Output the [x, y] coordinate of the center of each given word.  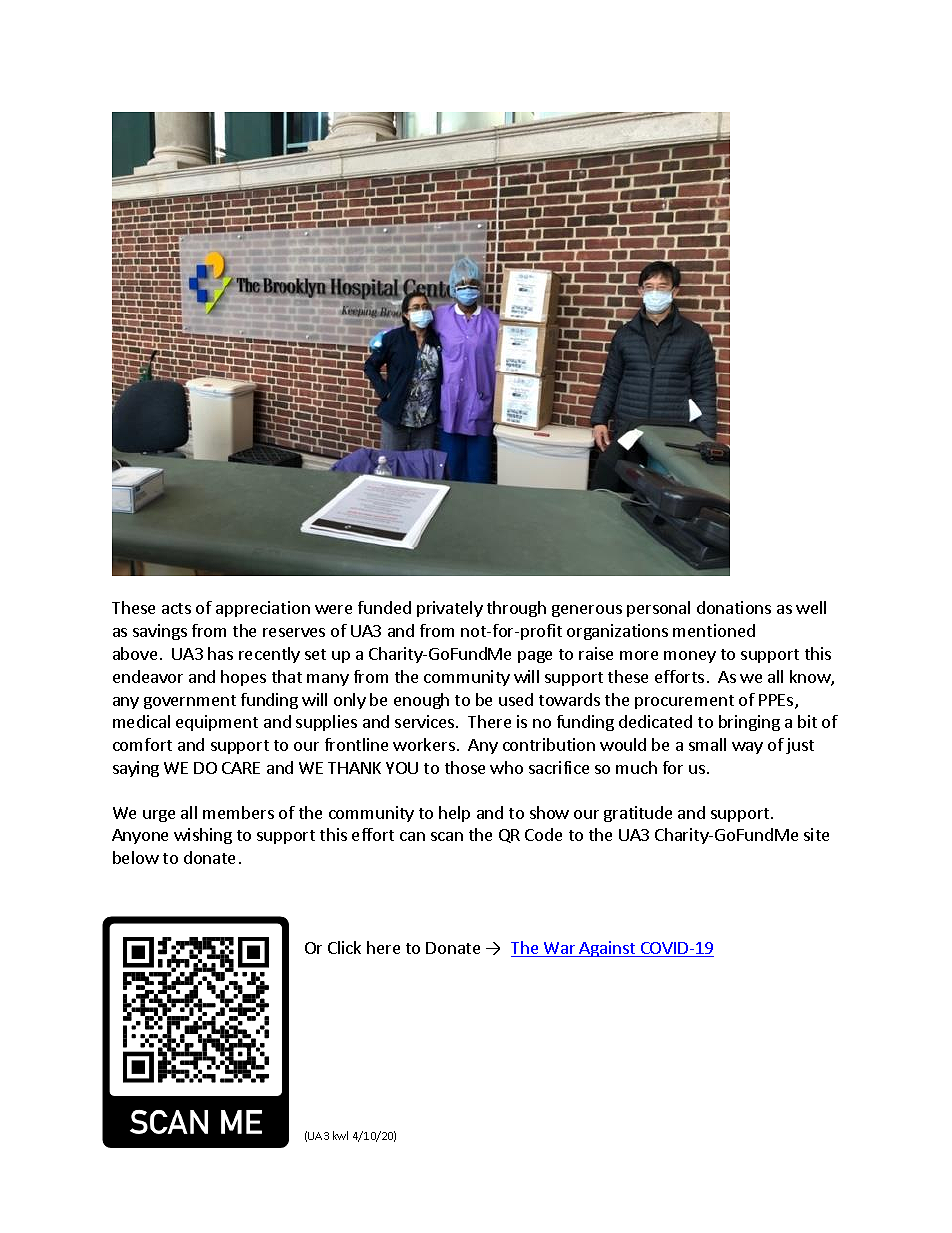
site [816, 834]
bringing [749, 723]
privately [450, 609]
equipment [217, 723]
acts [176, 608]
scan [447, 836]
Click [344, 947]
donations [734, 607]
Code [543, 834]
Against [608, 949]
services [426, 721]
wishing [203, 836]
